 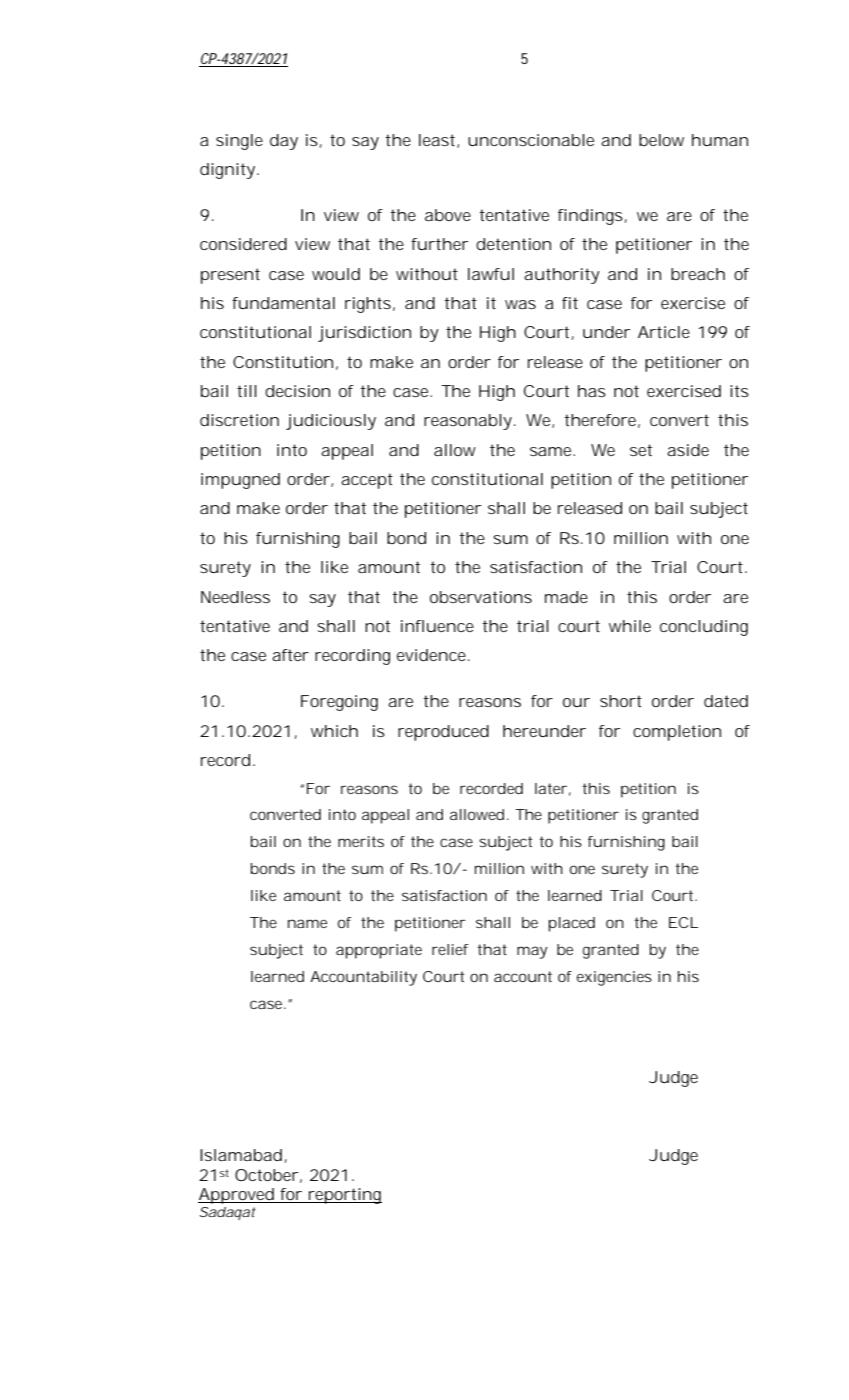 I want to click on human, so click(x=720, y=140).
